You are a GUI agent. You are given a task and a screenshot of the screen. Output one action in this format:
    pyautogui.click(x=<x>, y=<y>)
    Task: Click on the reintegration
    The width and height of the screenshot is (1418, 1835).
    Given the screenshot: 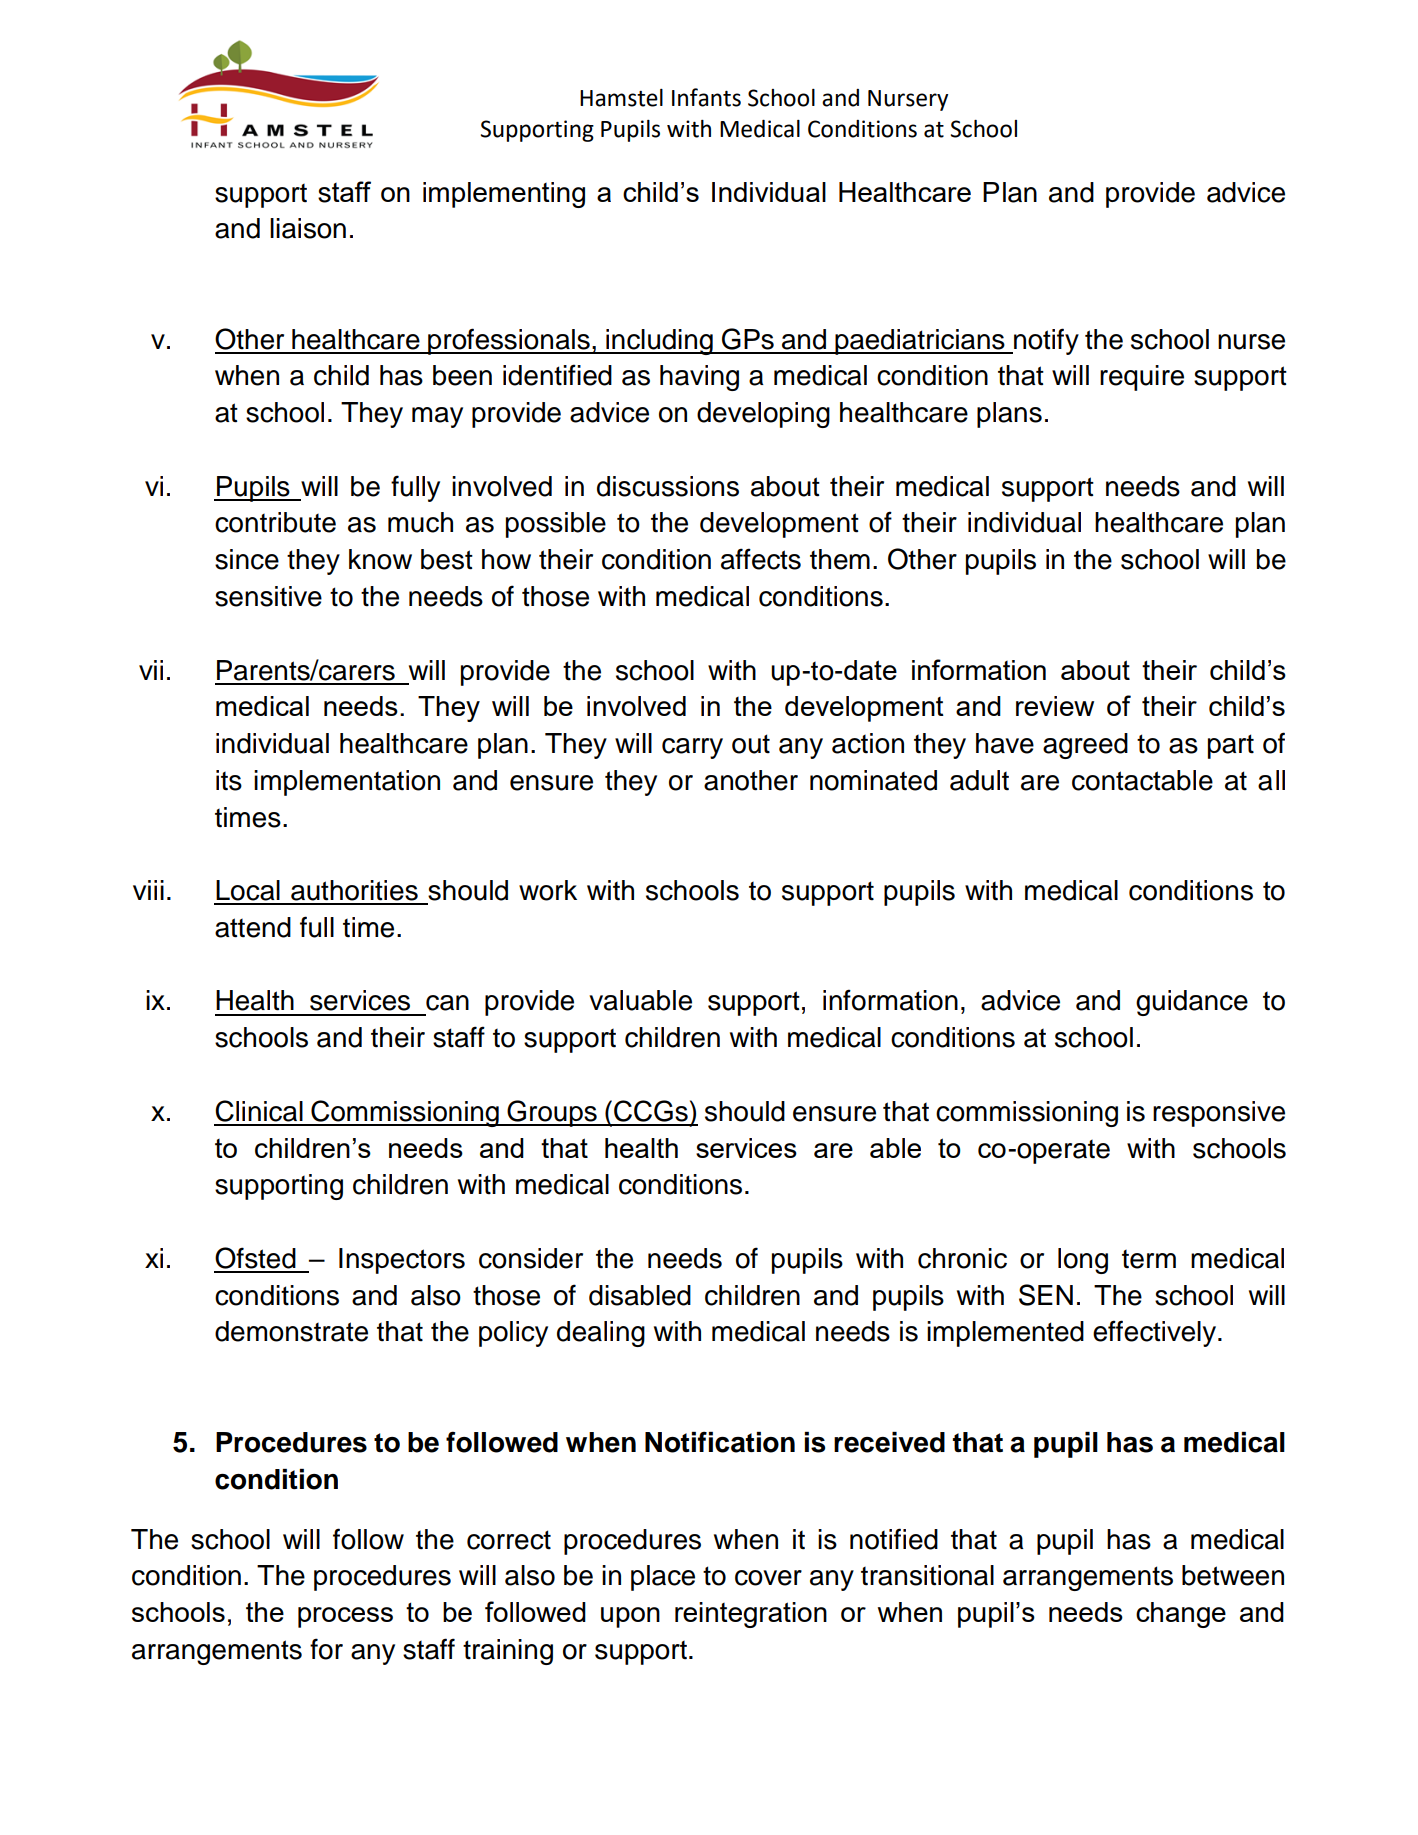 What is the action you would take?
    pyautogui.click(x=751, y=1615)
